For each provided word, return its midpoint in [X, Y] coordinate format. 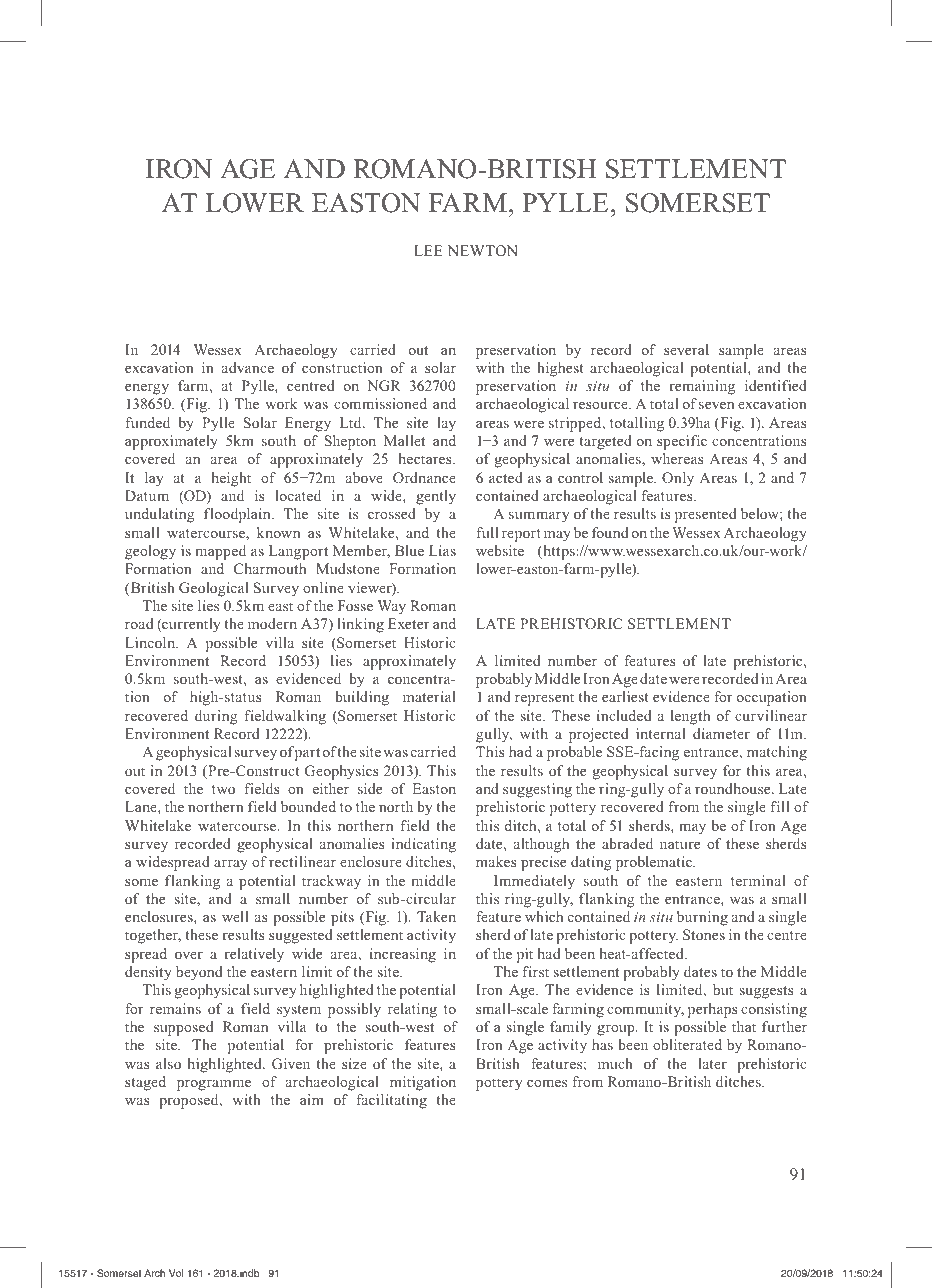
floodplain [238, 515]
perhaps [713, 1010]
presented [705, 515]
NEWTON [483, 250]
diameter [721, 733]
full [487, 532]
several [686, 349]
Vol [176, 1273]
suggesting [537, 790]
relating [412, 1010]
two [223, 789]
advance [248, 367]
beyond [199, 973]
